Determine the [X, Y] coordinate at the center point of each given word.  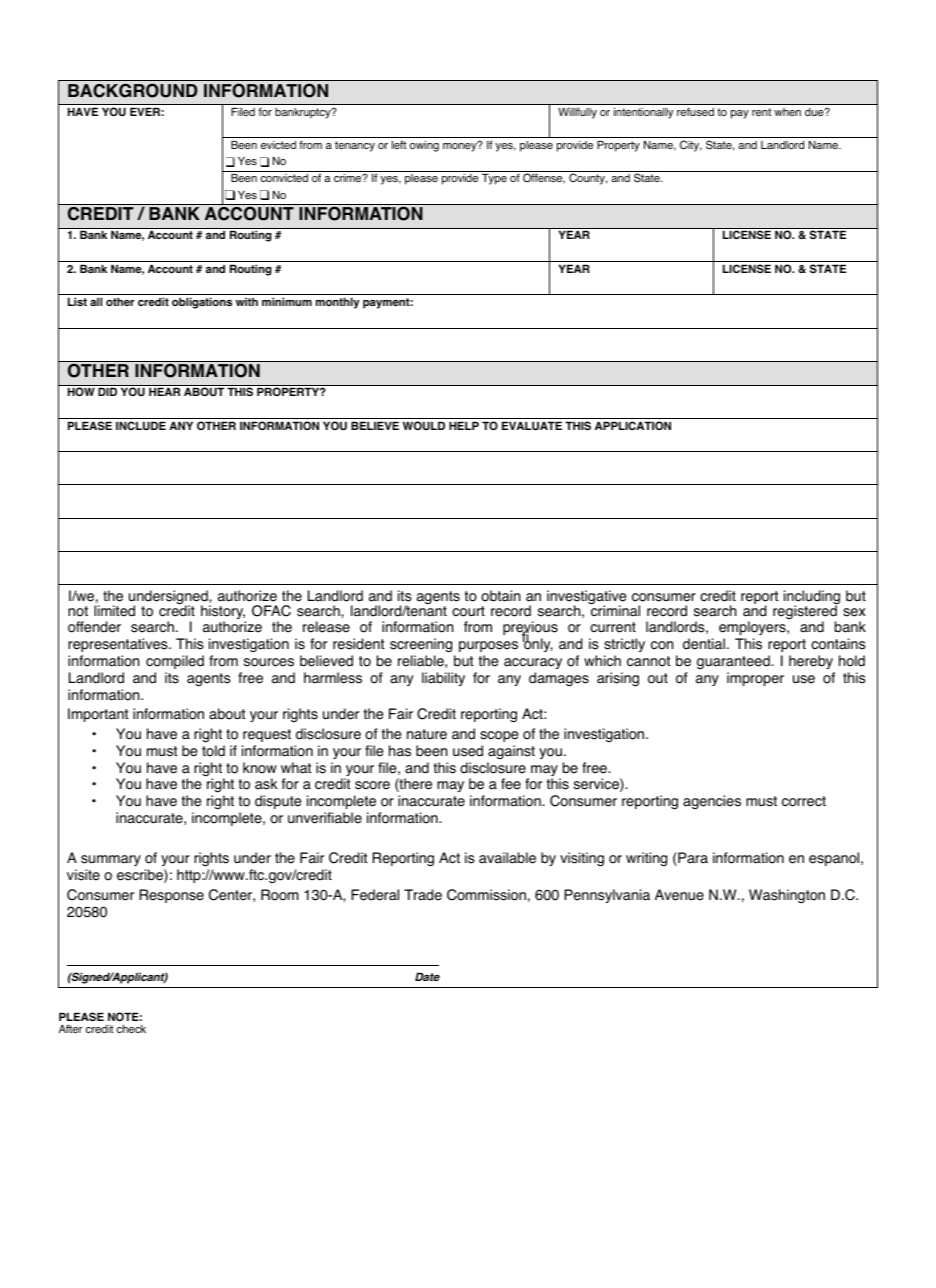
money [461, 146]
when [787, 112]
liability [443, 679]
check [131, 1028]
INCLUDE [141, 425]
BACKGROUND [133, 90]
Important [98, 715]
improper [755, 679]
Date [427, 976]
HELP [464, 425]
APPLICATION [633, 425]
